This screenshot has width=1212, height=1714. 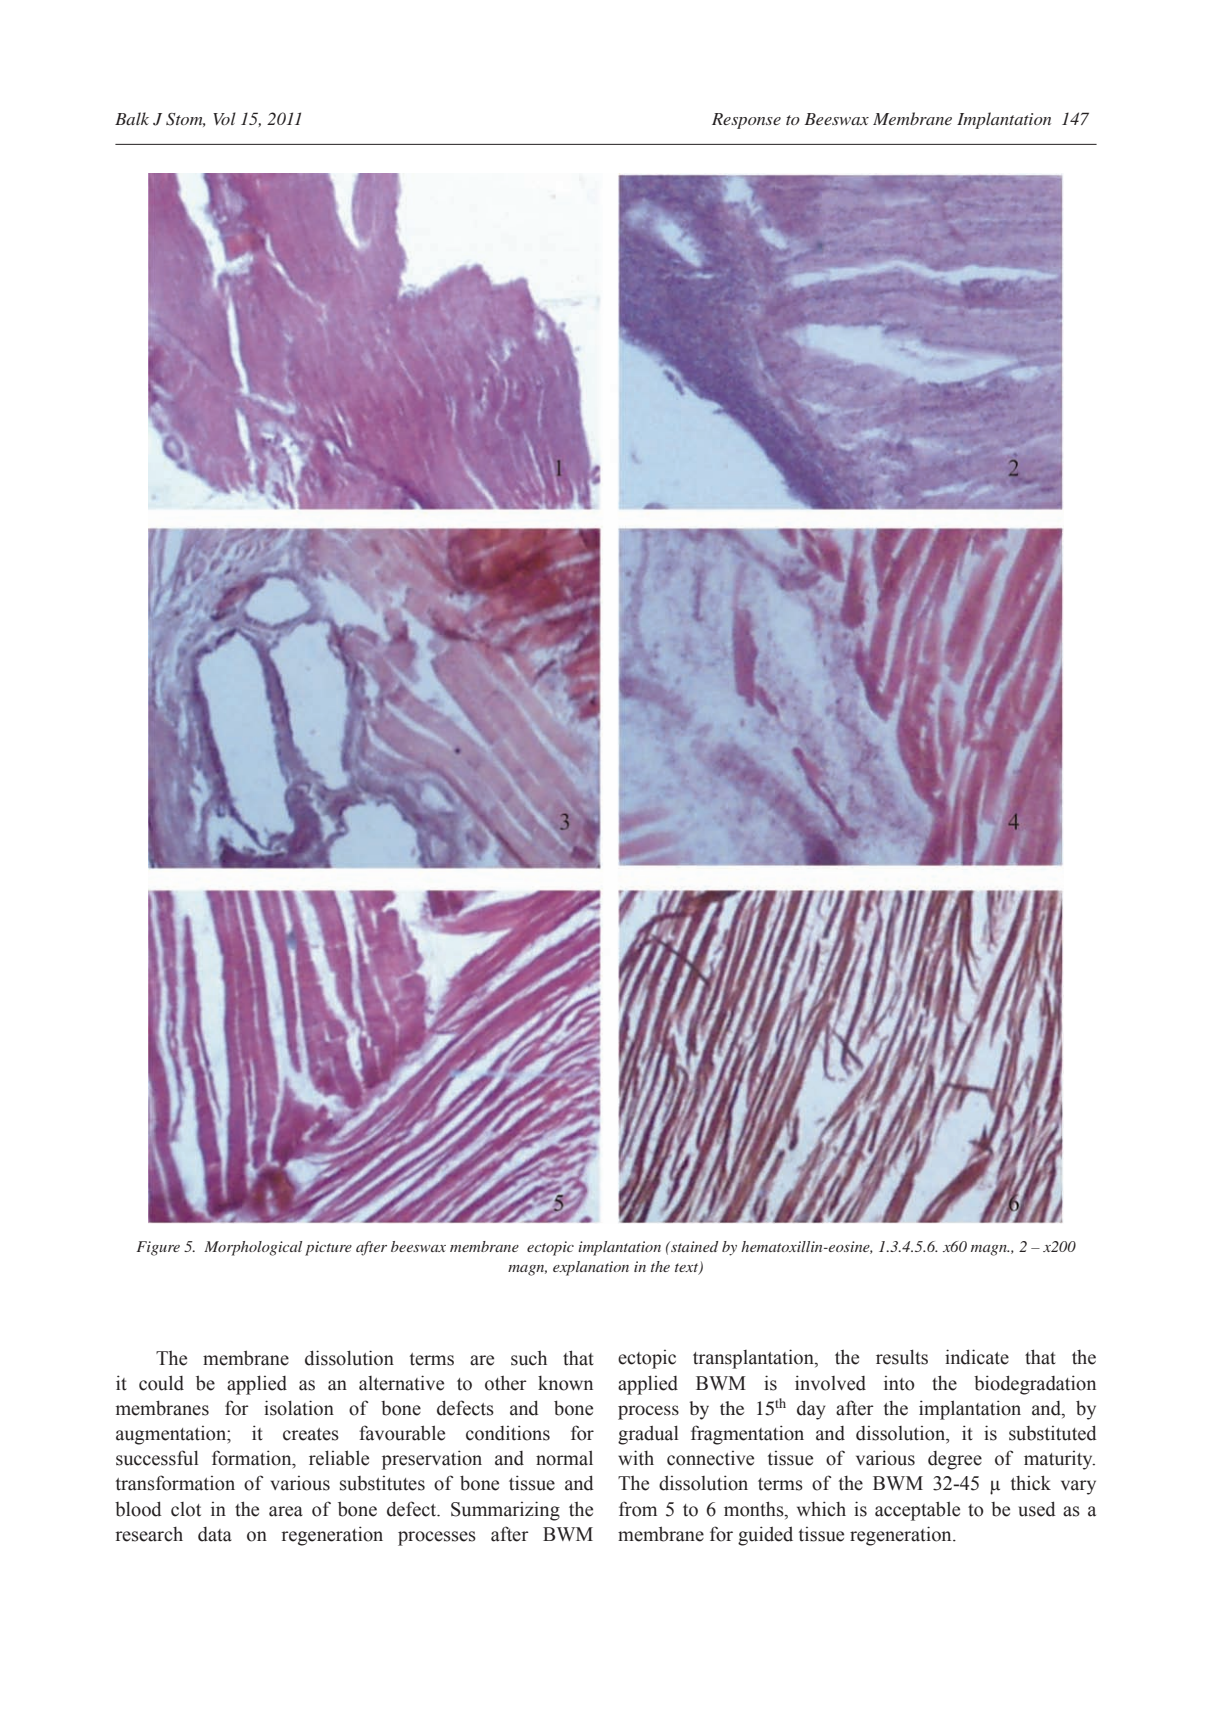 What do you see at coordinates (977, 1357) in the screenshot?
I see `indicate` at bounding box center [977, 1357].
